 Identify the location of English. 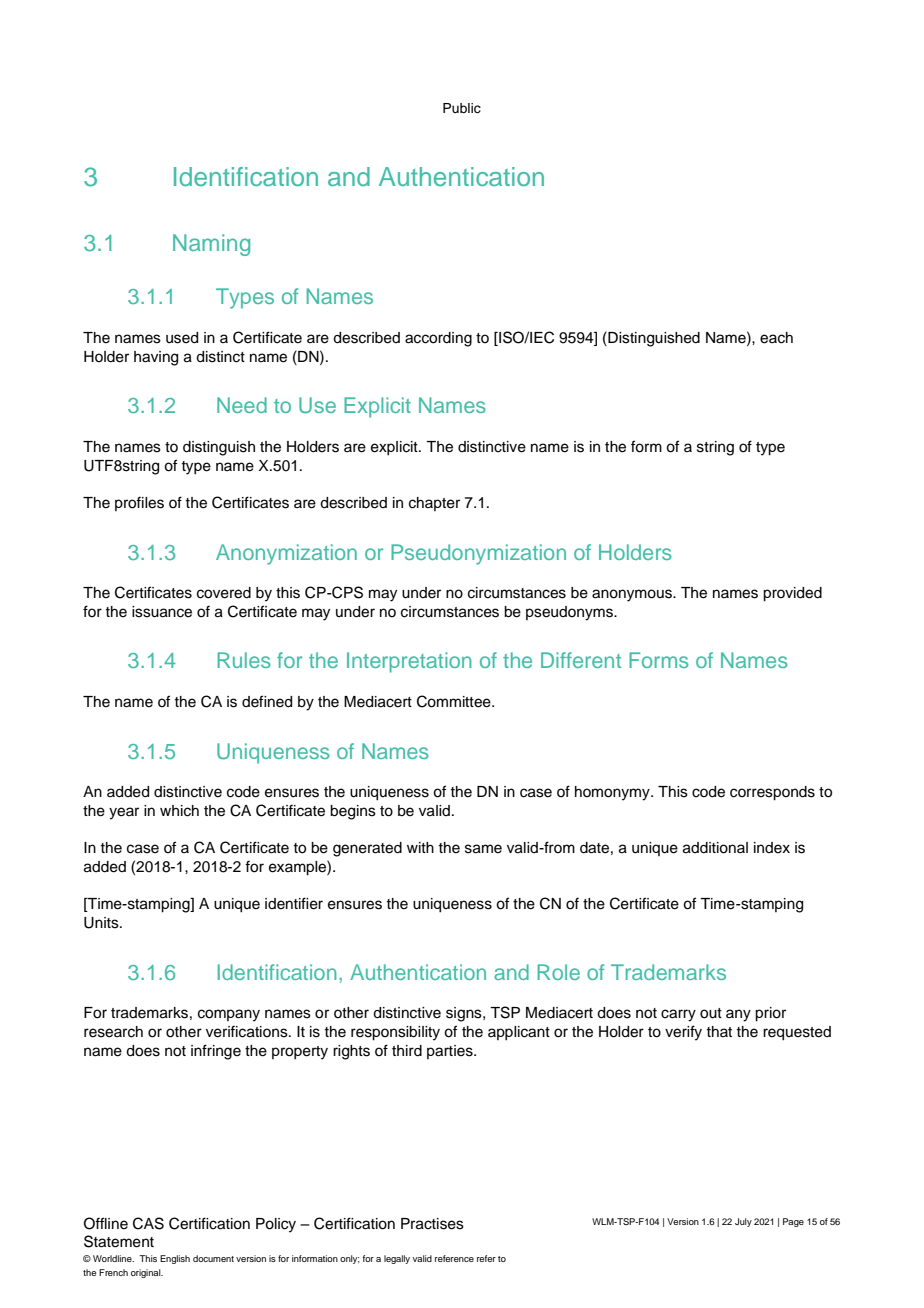
(175, 1259).
